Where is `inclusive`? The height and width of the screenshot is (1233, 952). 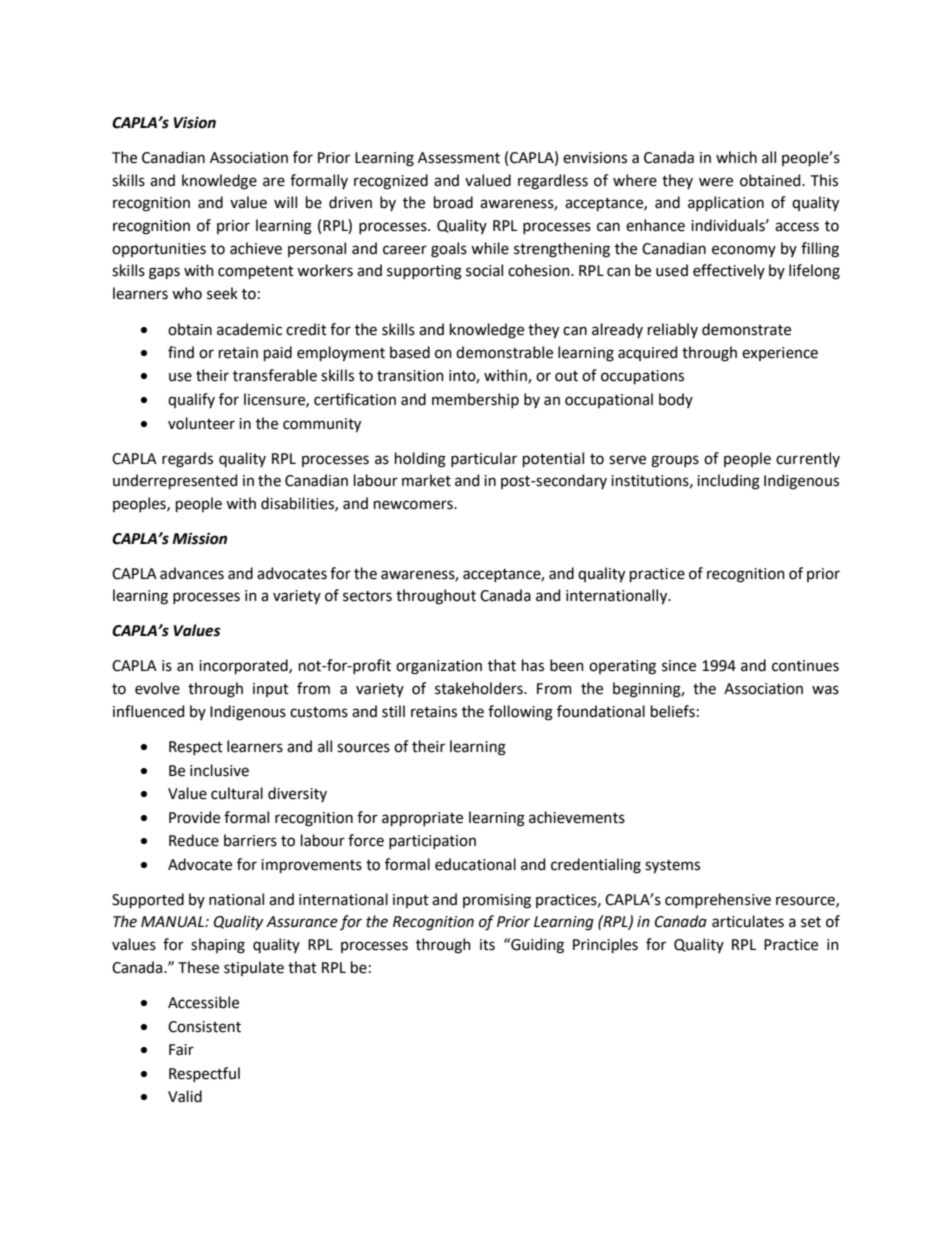
inclusive is located at coordinates (219, 770).
